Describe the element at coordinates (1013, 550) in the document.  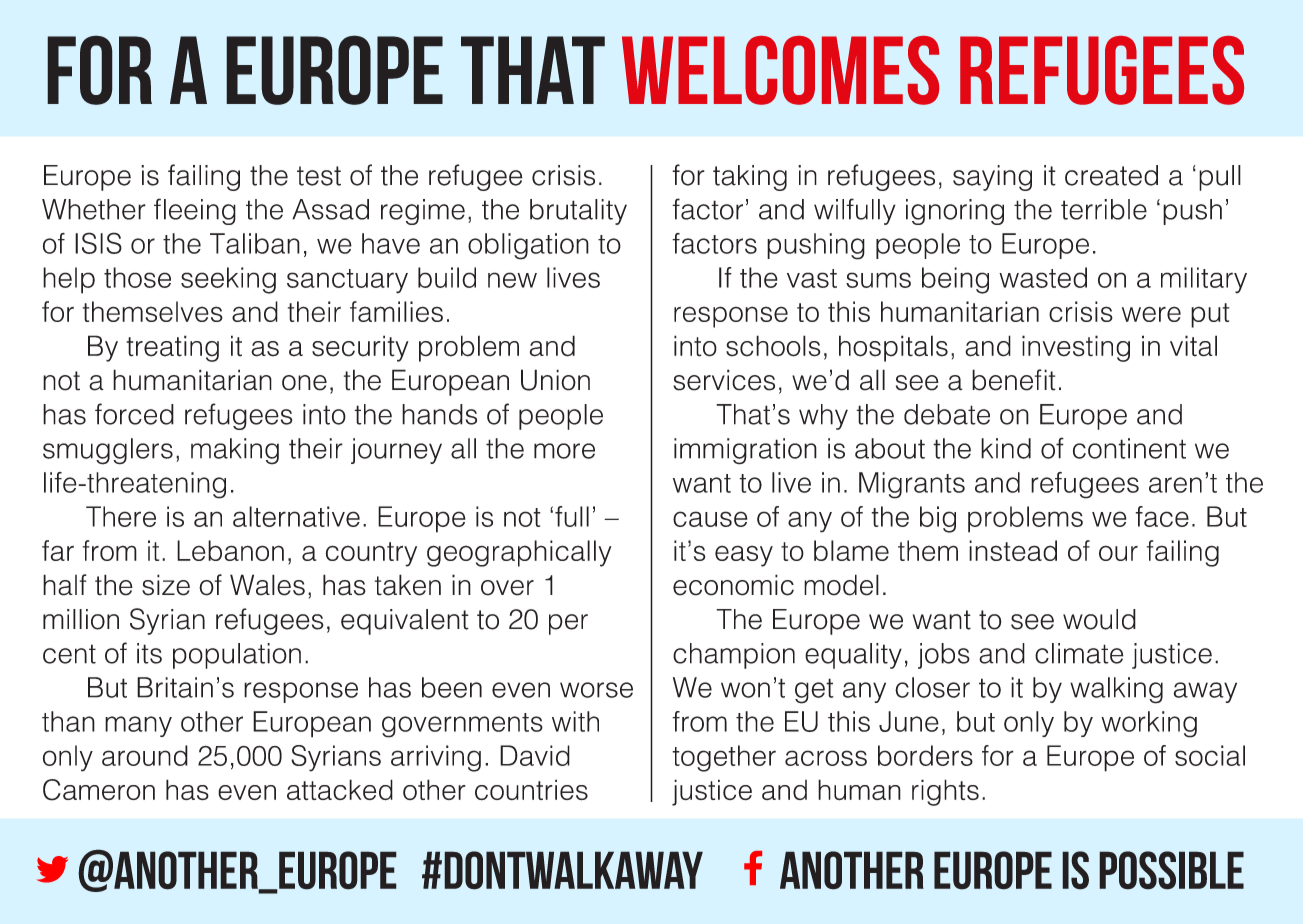
I see `instead` at that location.
